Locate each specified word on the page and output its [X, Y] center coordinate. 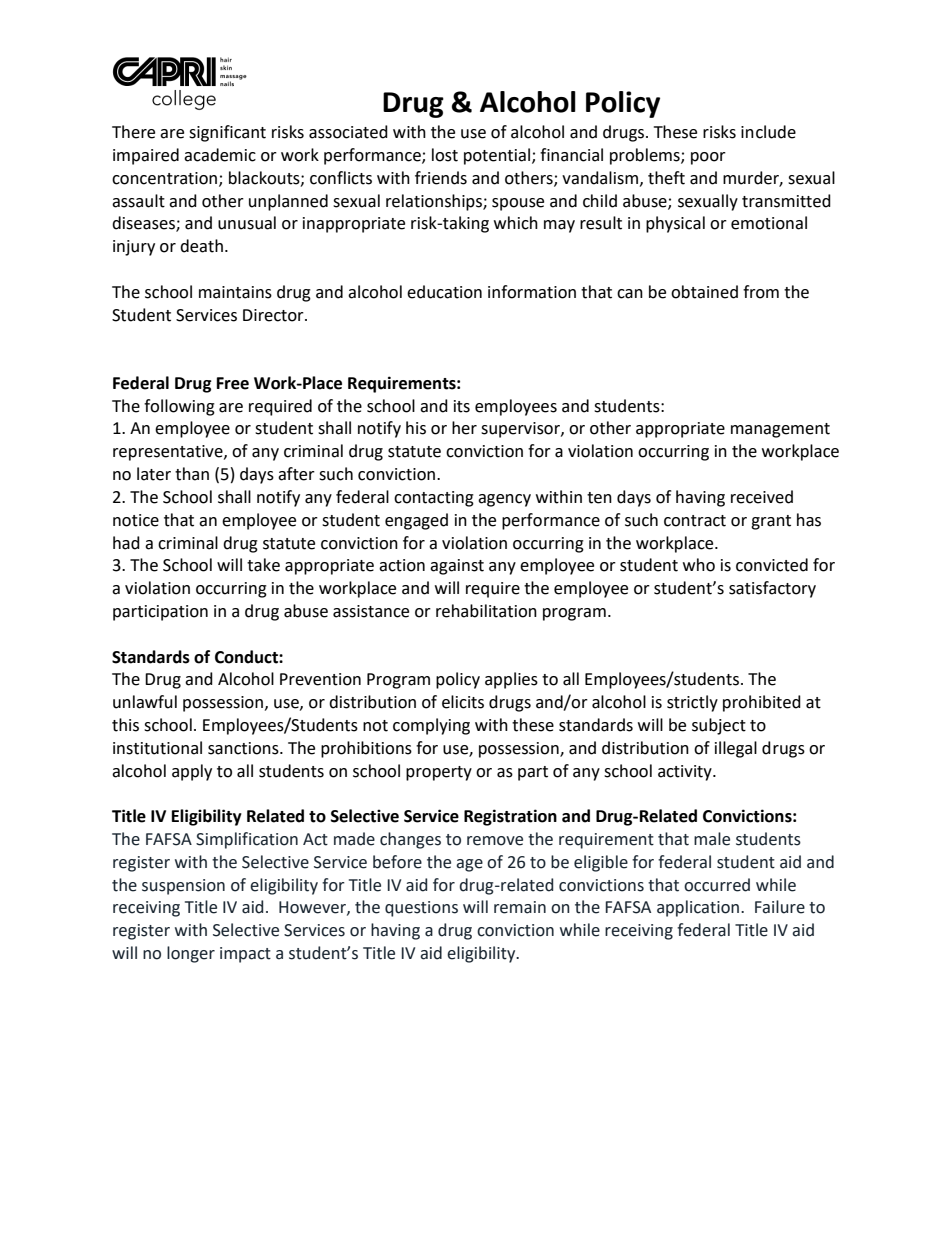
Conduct [247, 657]
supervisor [521, 430]
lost [445, 155]
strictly [692, 703]
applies [511, 680]
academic [220, 155]
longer [191, 954]
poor [708, 158]
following [179, 407]
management [780, 430]
